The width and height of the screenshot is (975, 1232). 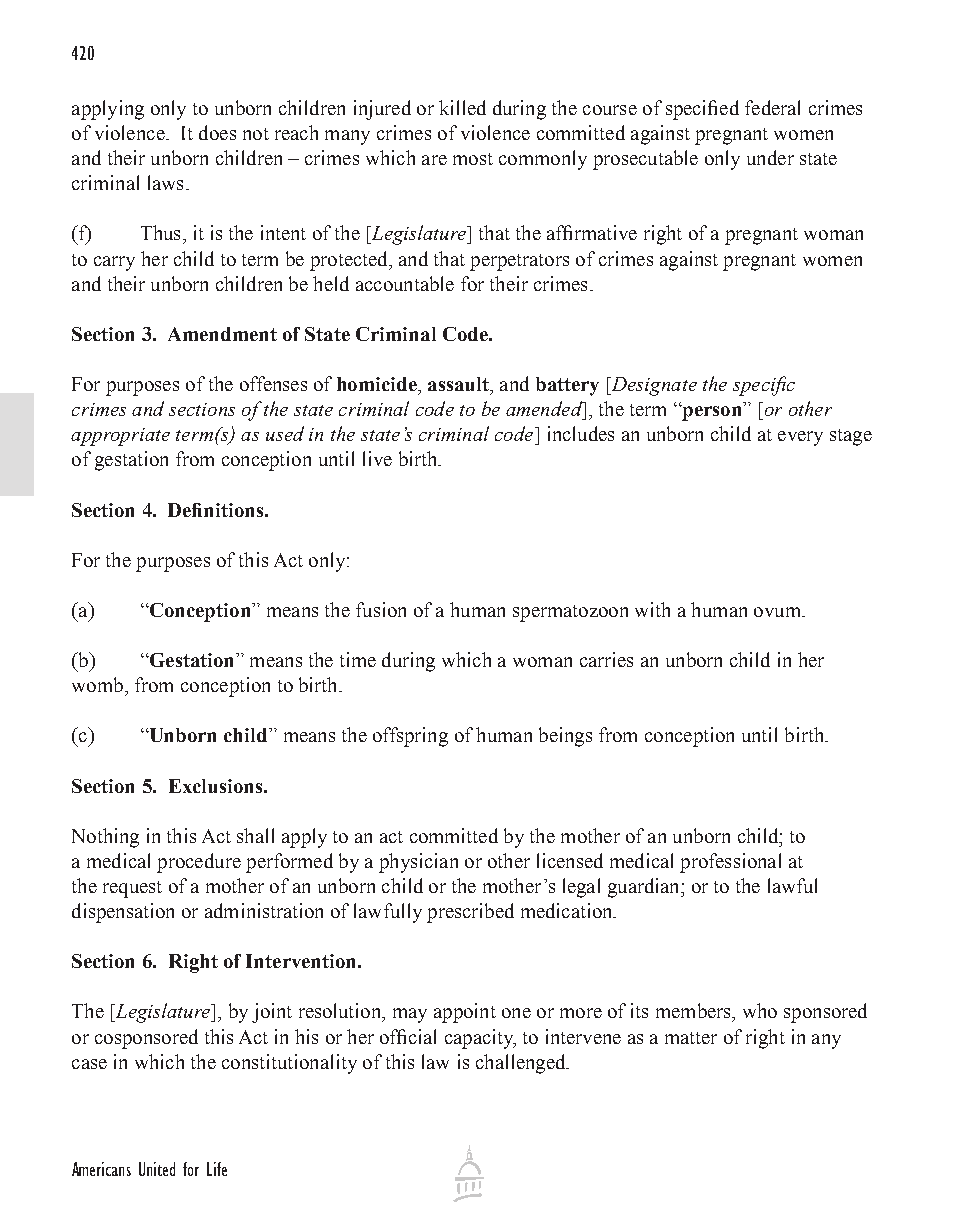 What do you see at coordinates (377, 458) in the screenshot?
I see `live` at bounding box center [377, 458].
